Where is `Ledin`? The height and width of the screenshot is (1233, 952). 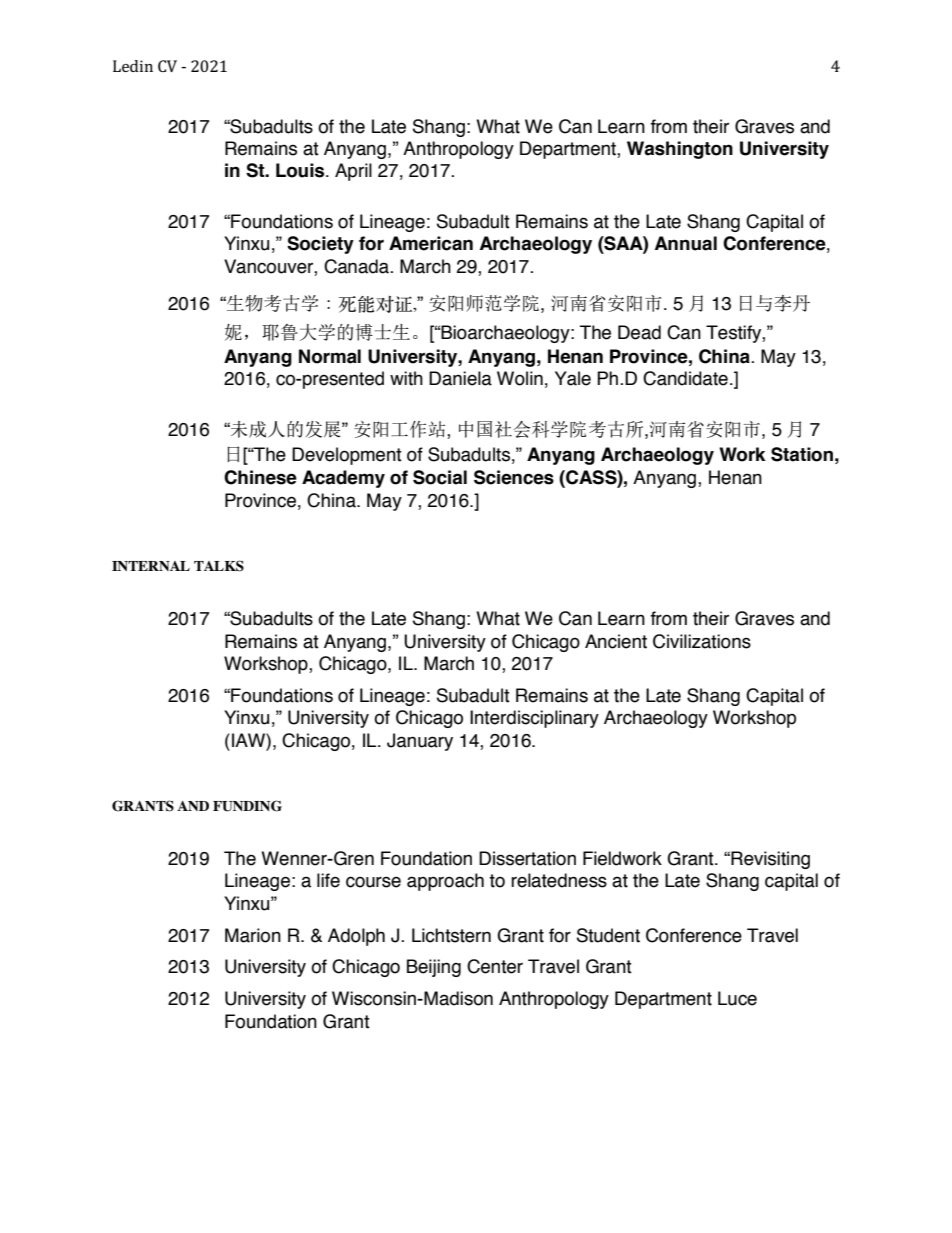
Ledin is located at coordinates (133, 66).
